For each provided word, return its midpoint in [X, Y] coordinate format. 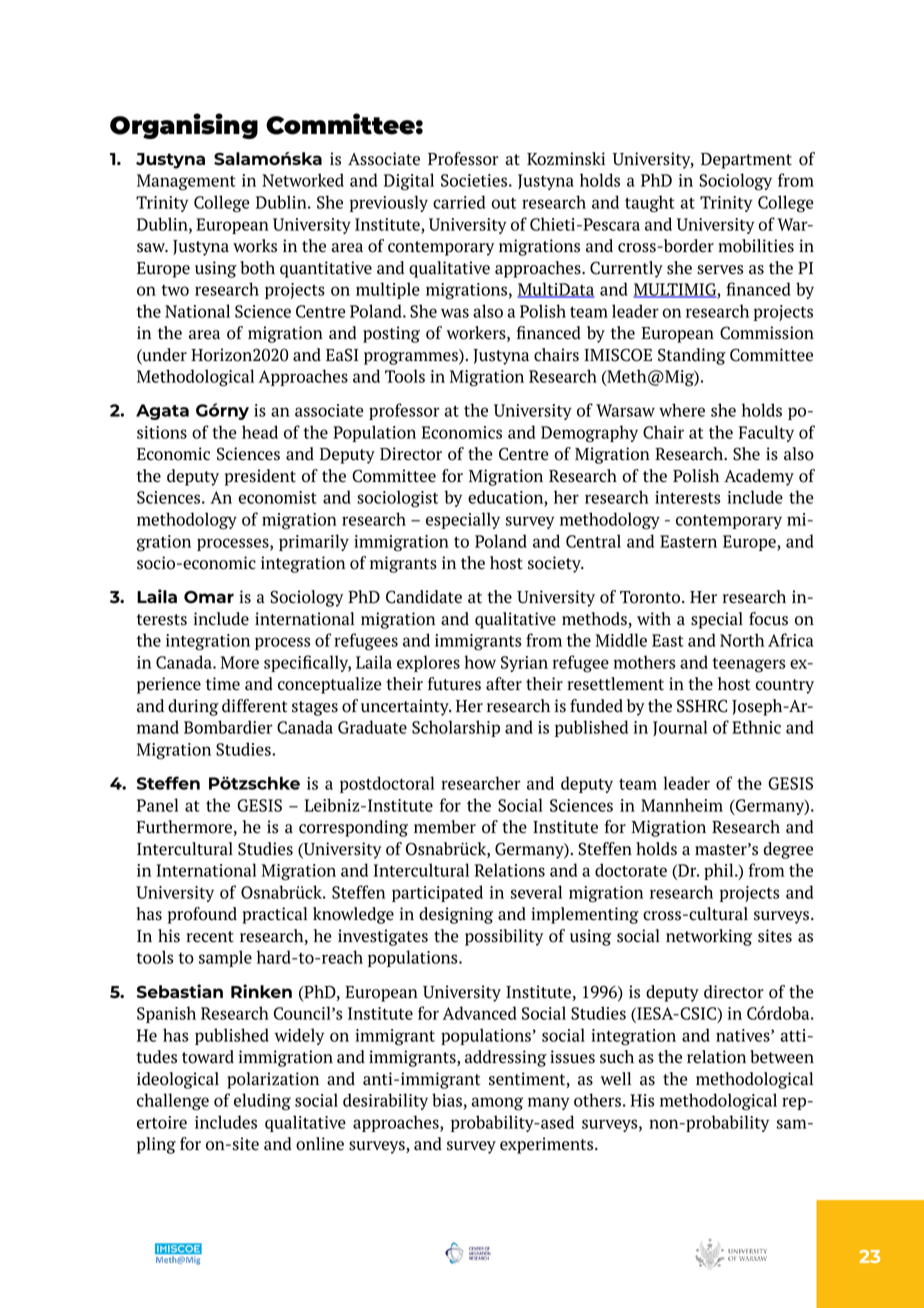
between [782, 1057]
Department [746, 161]
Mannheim [682, 805]
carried [459, 202]
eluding [262, 1102]
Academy [759, 477]
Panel [157, 805]
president [260, 477]
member [445, 827]
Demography [589, 434]
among [497, 1104]
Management [186, 182]
